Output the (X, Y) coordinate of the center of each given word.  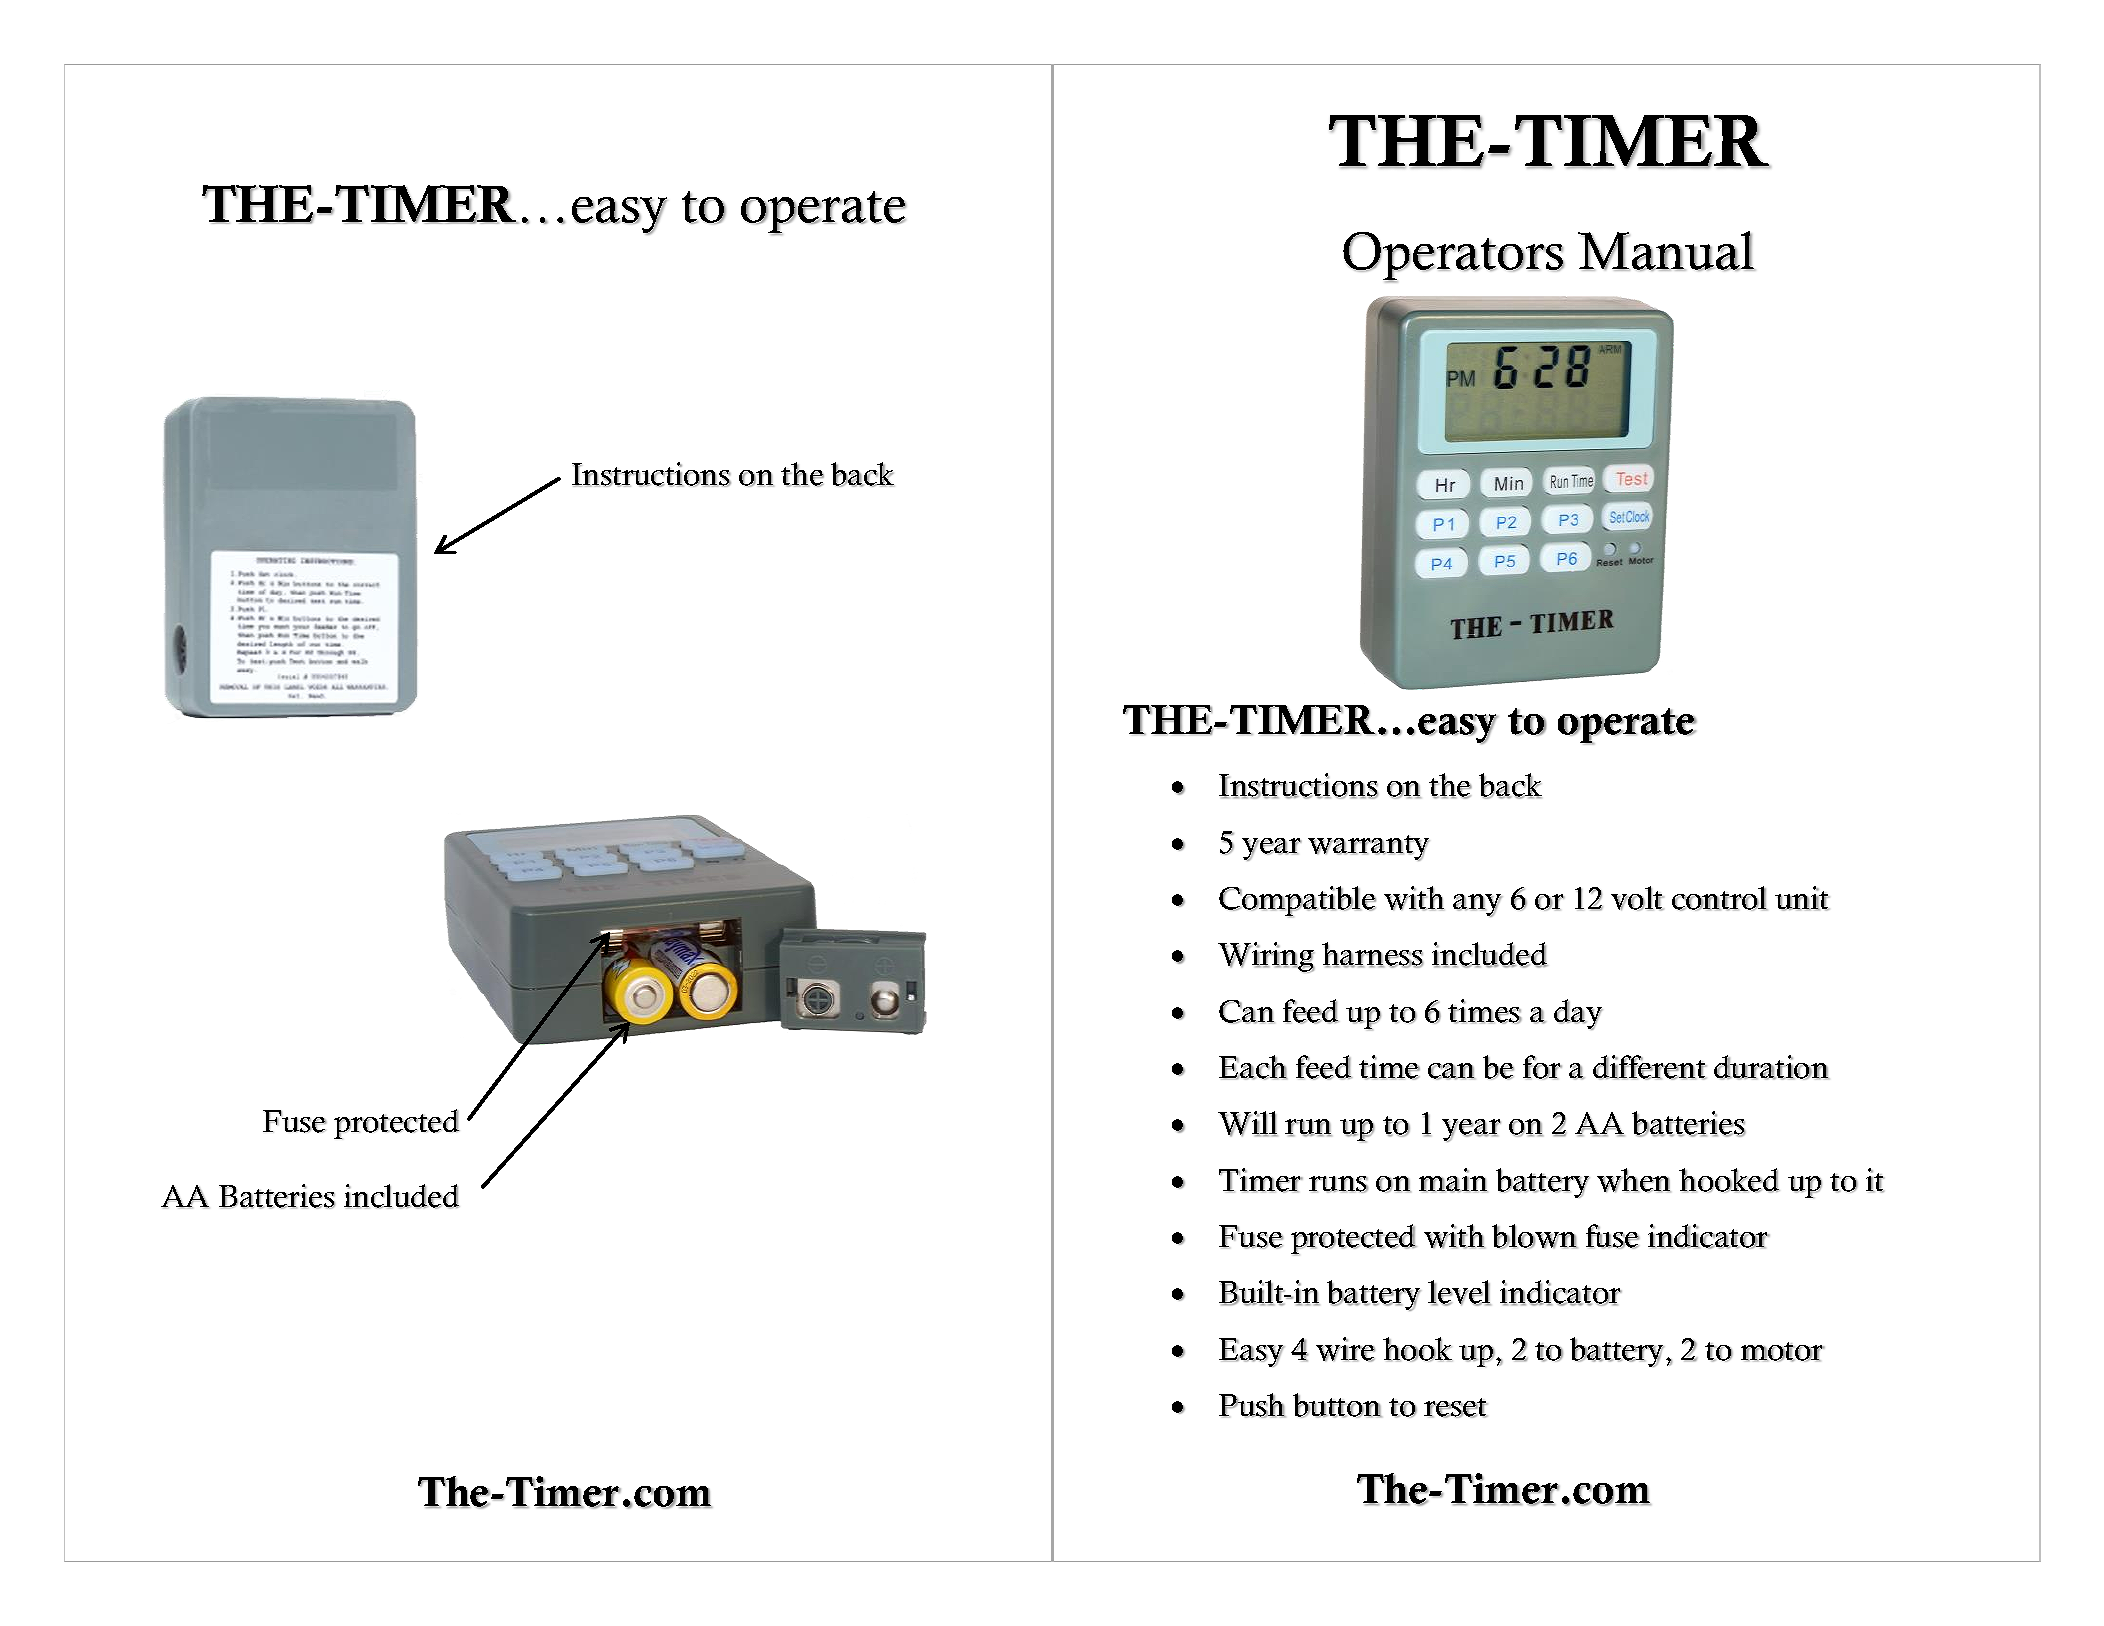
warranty (1368, 848)
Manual (1666, 251)
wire (1345, 1349)
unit (1802, 898)
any (1477, 905)
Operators (1453, 257)
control (1719, 898)
